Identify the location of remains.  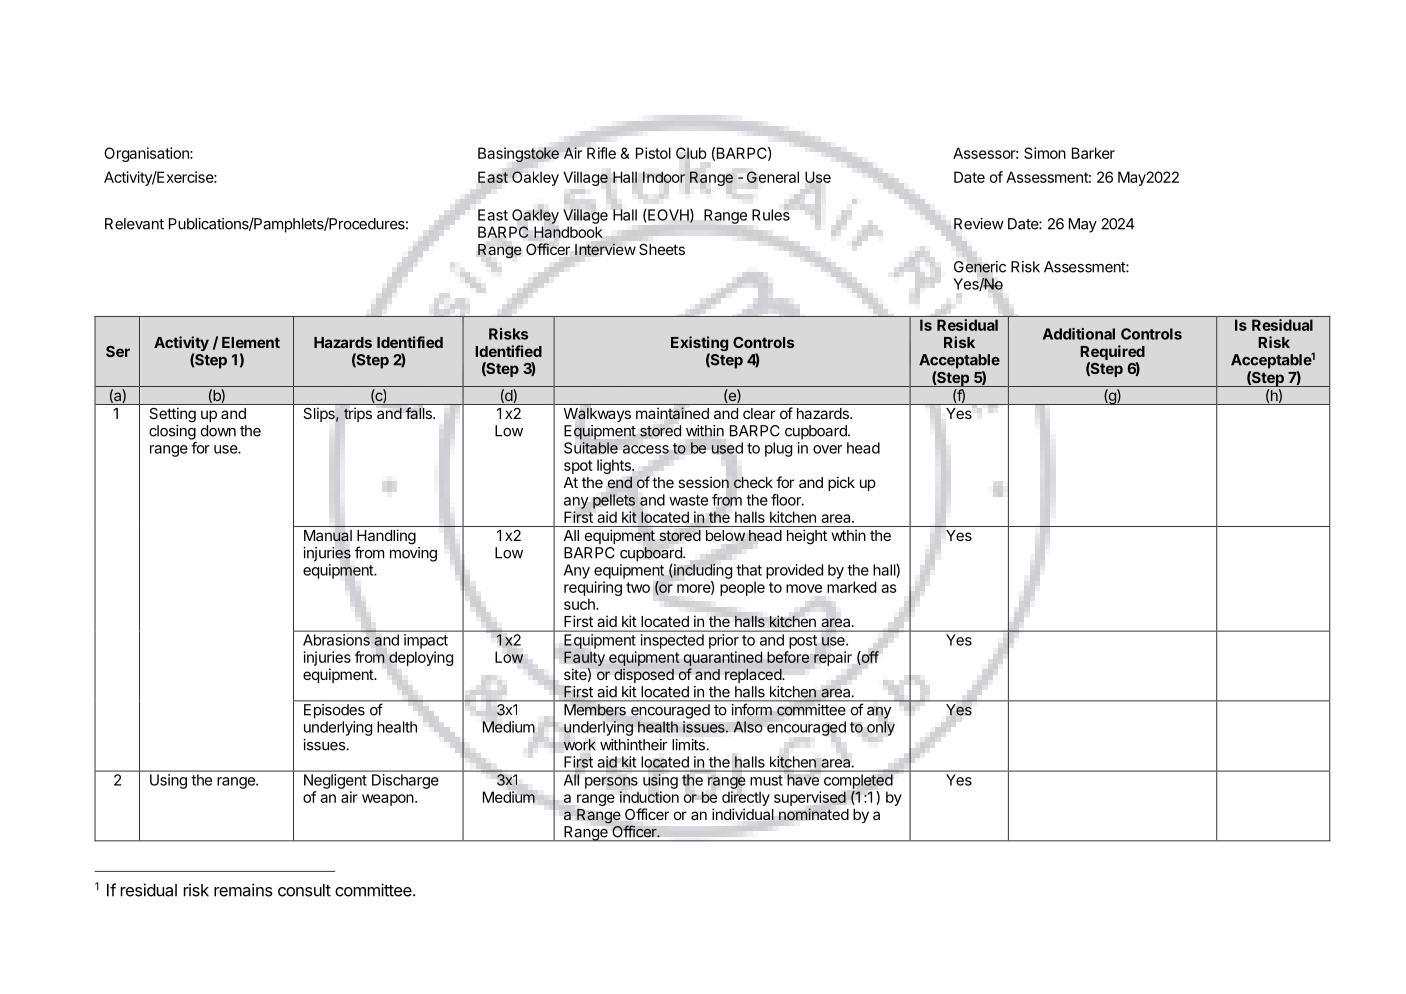
(243, 890).
